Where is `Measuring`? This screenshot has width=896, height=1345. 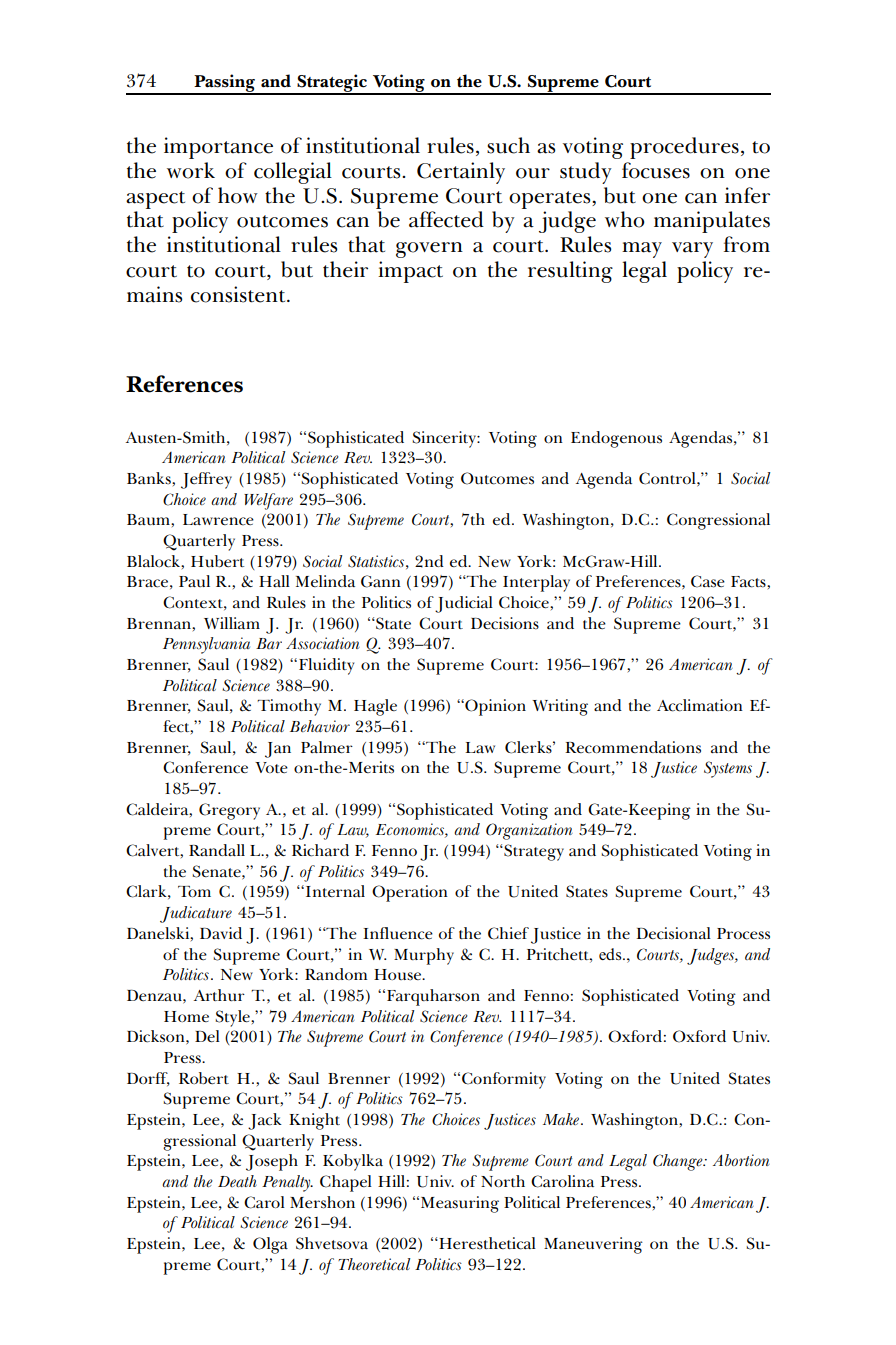 Measuring is located at coordinates (460, 1204).
